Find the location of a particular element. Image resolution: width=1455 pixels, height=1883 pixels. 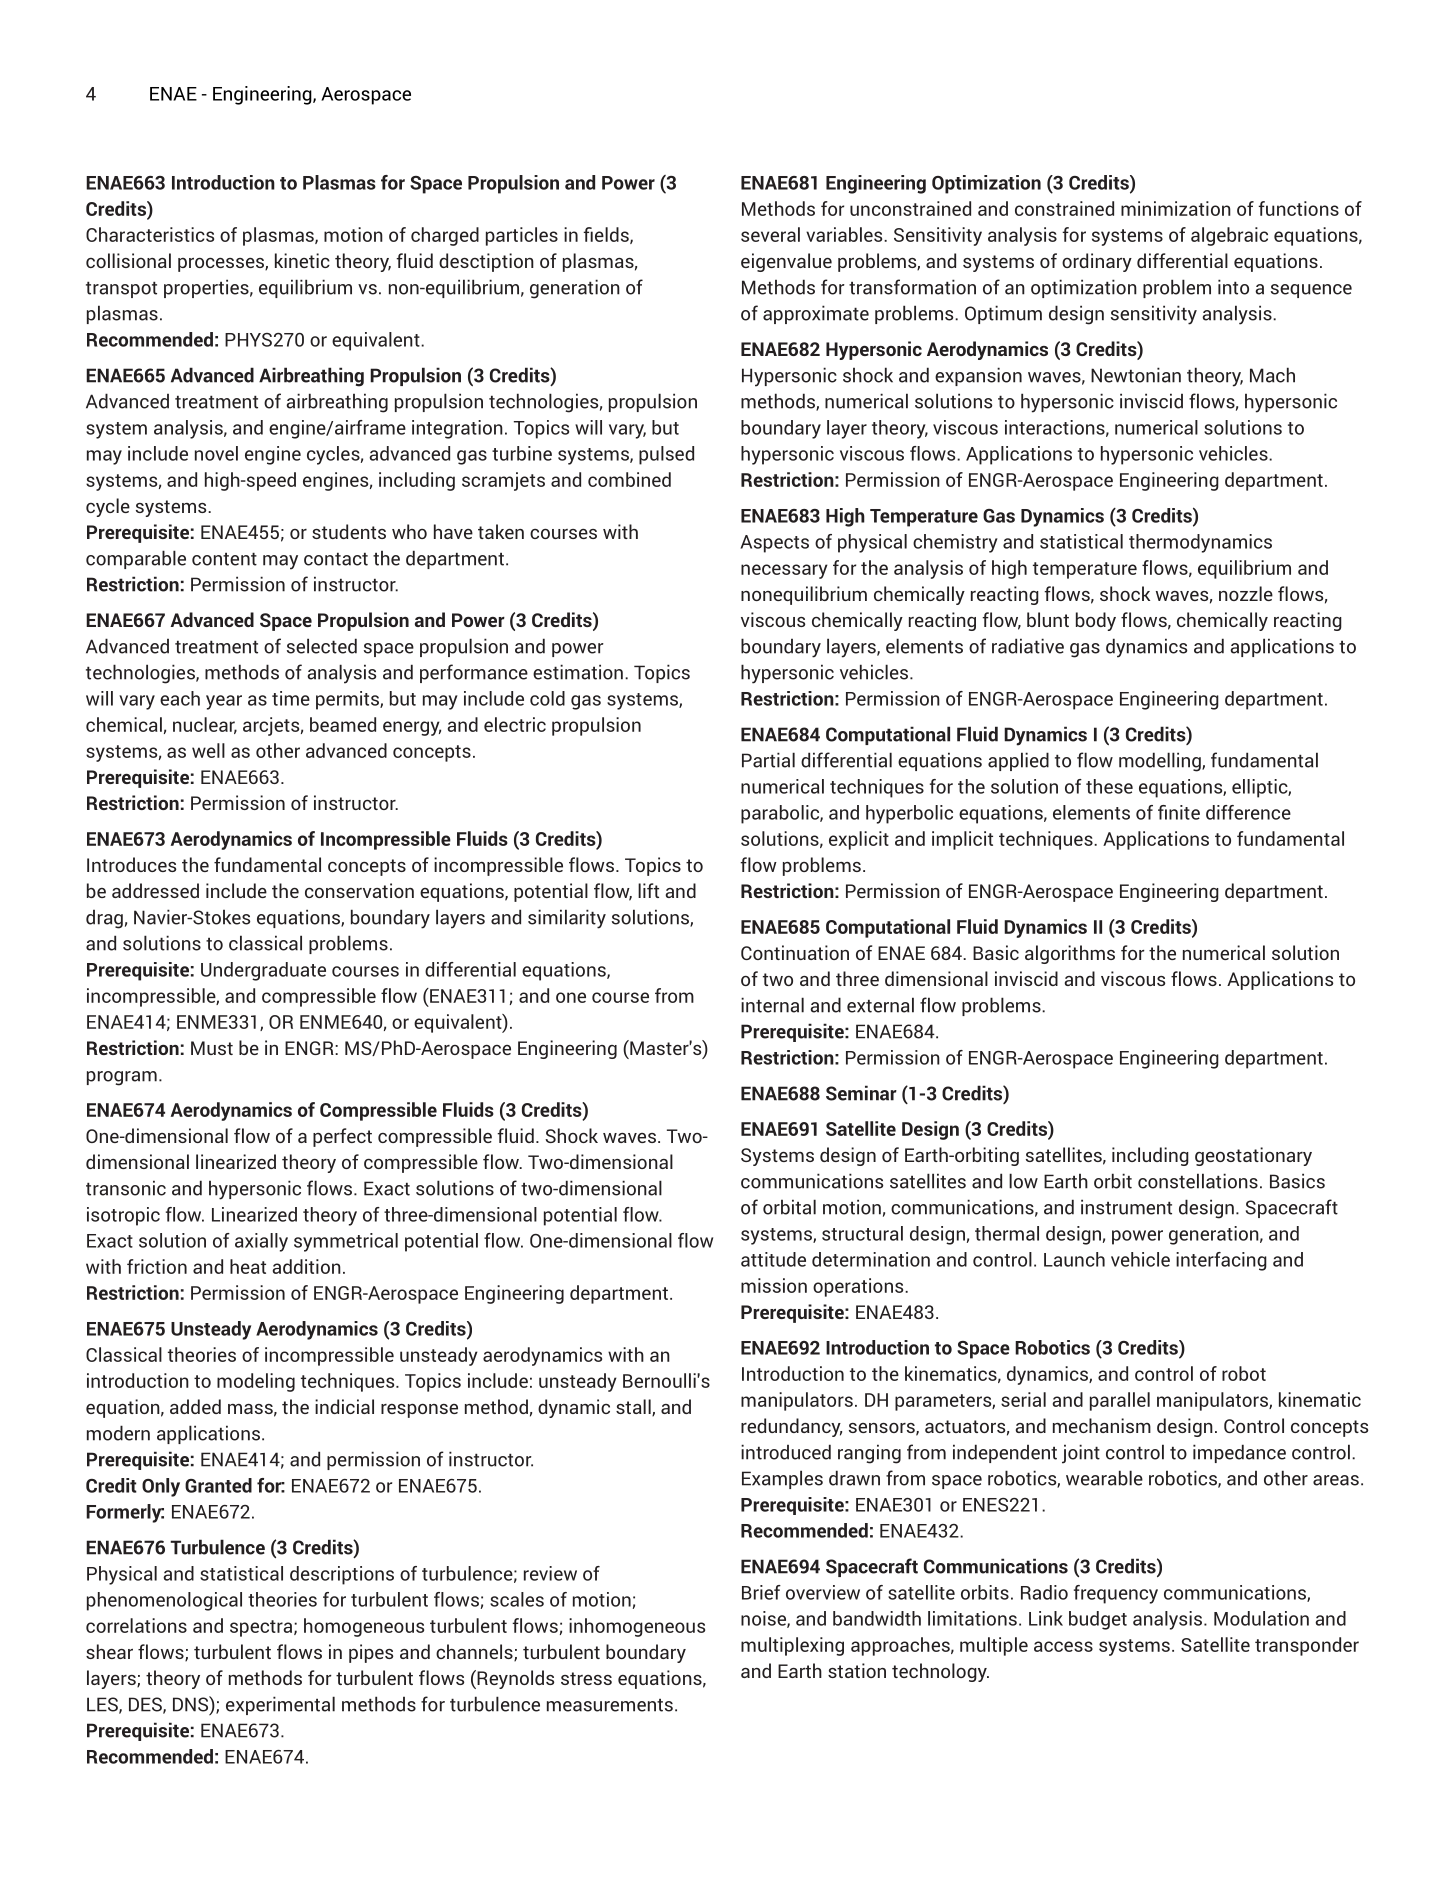

experimental is located at coordinates (280, 1705).
